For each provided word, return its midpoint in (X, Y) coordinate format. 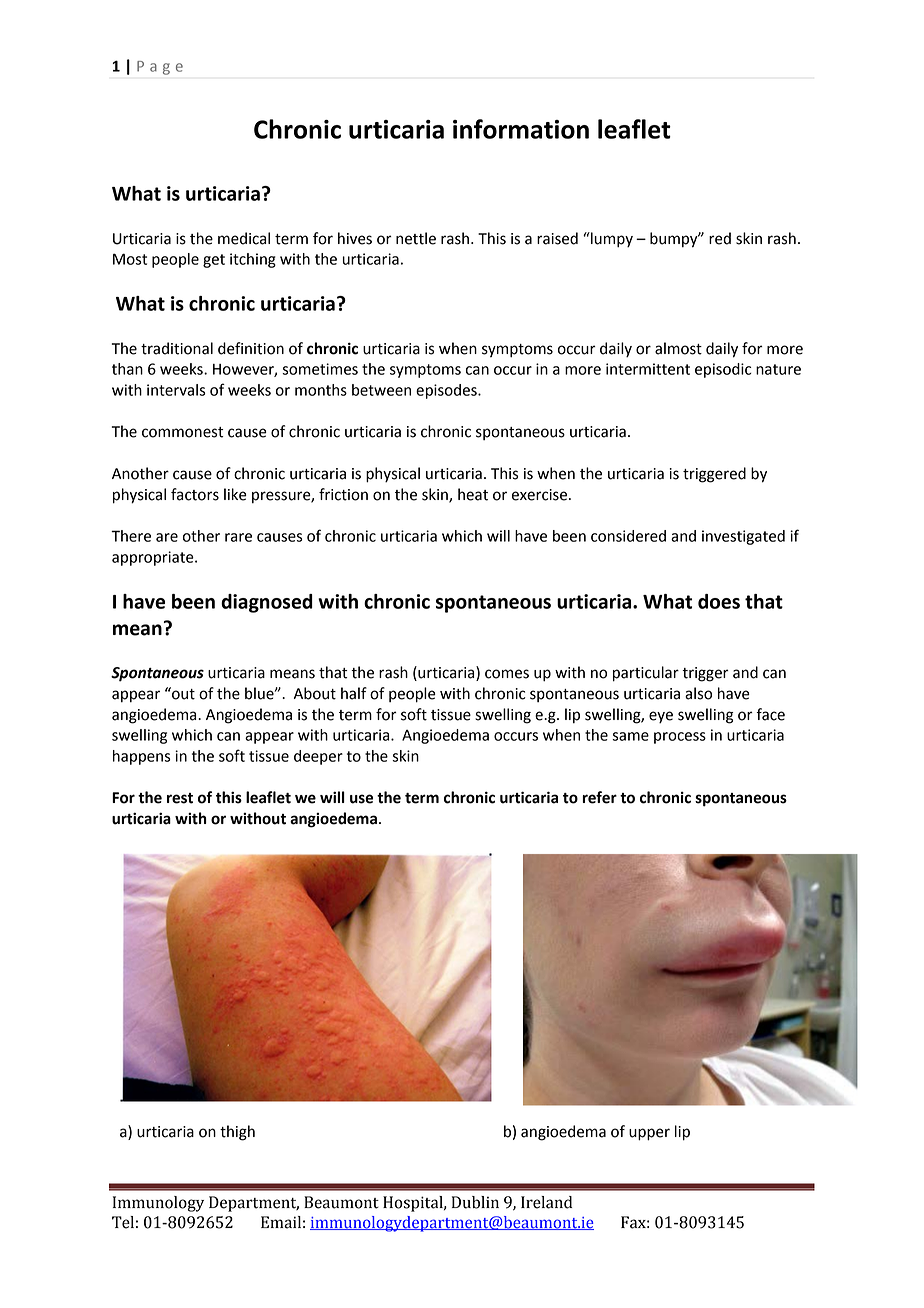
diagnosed (267, 603)
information (521, 129)
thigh (237, 1133)
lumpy (611, 240)
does (719, 601)
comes (507, 674)
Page (160, 68)
